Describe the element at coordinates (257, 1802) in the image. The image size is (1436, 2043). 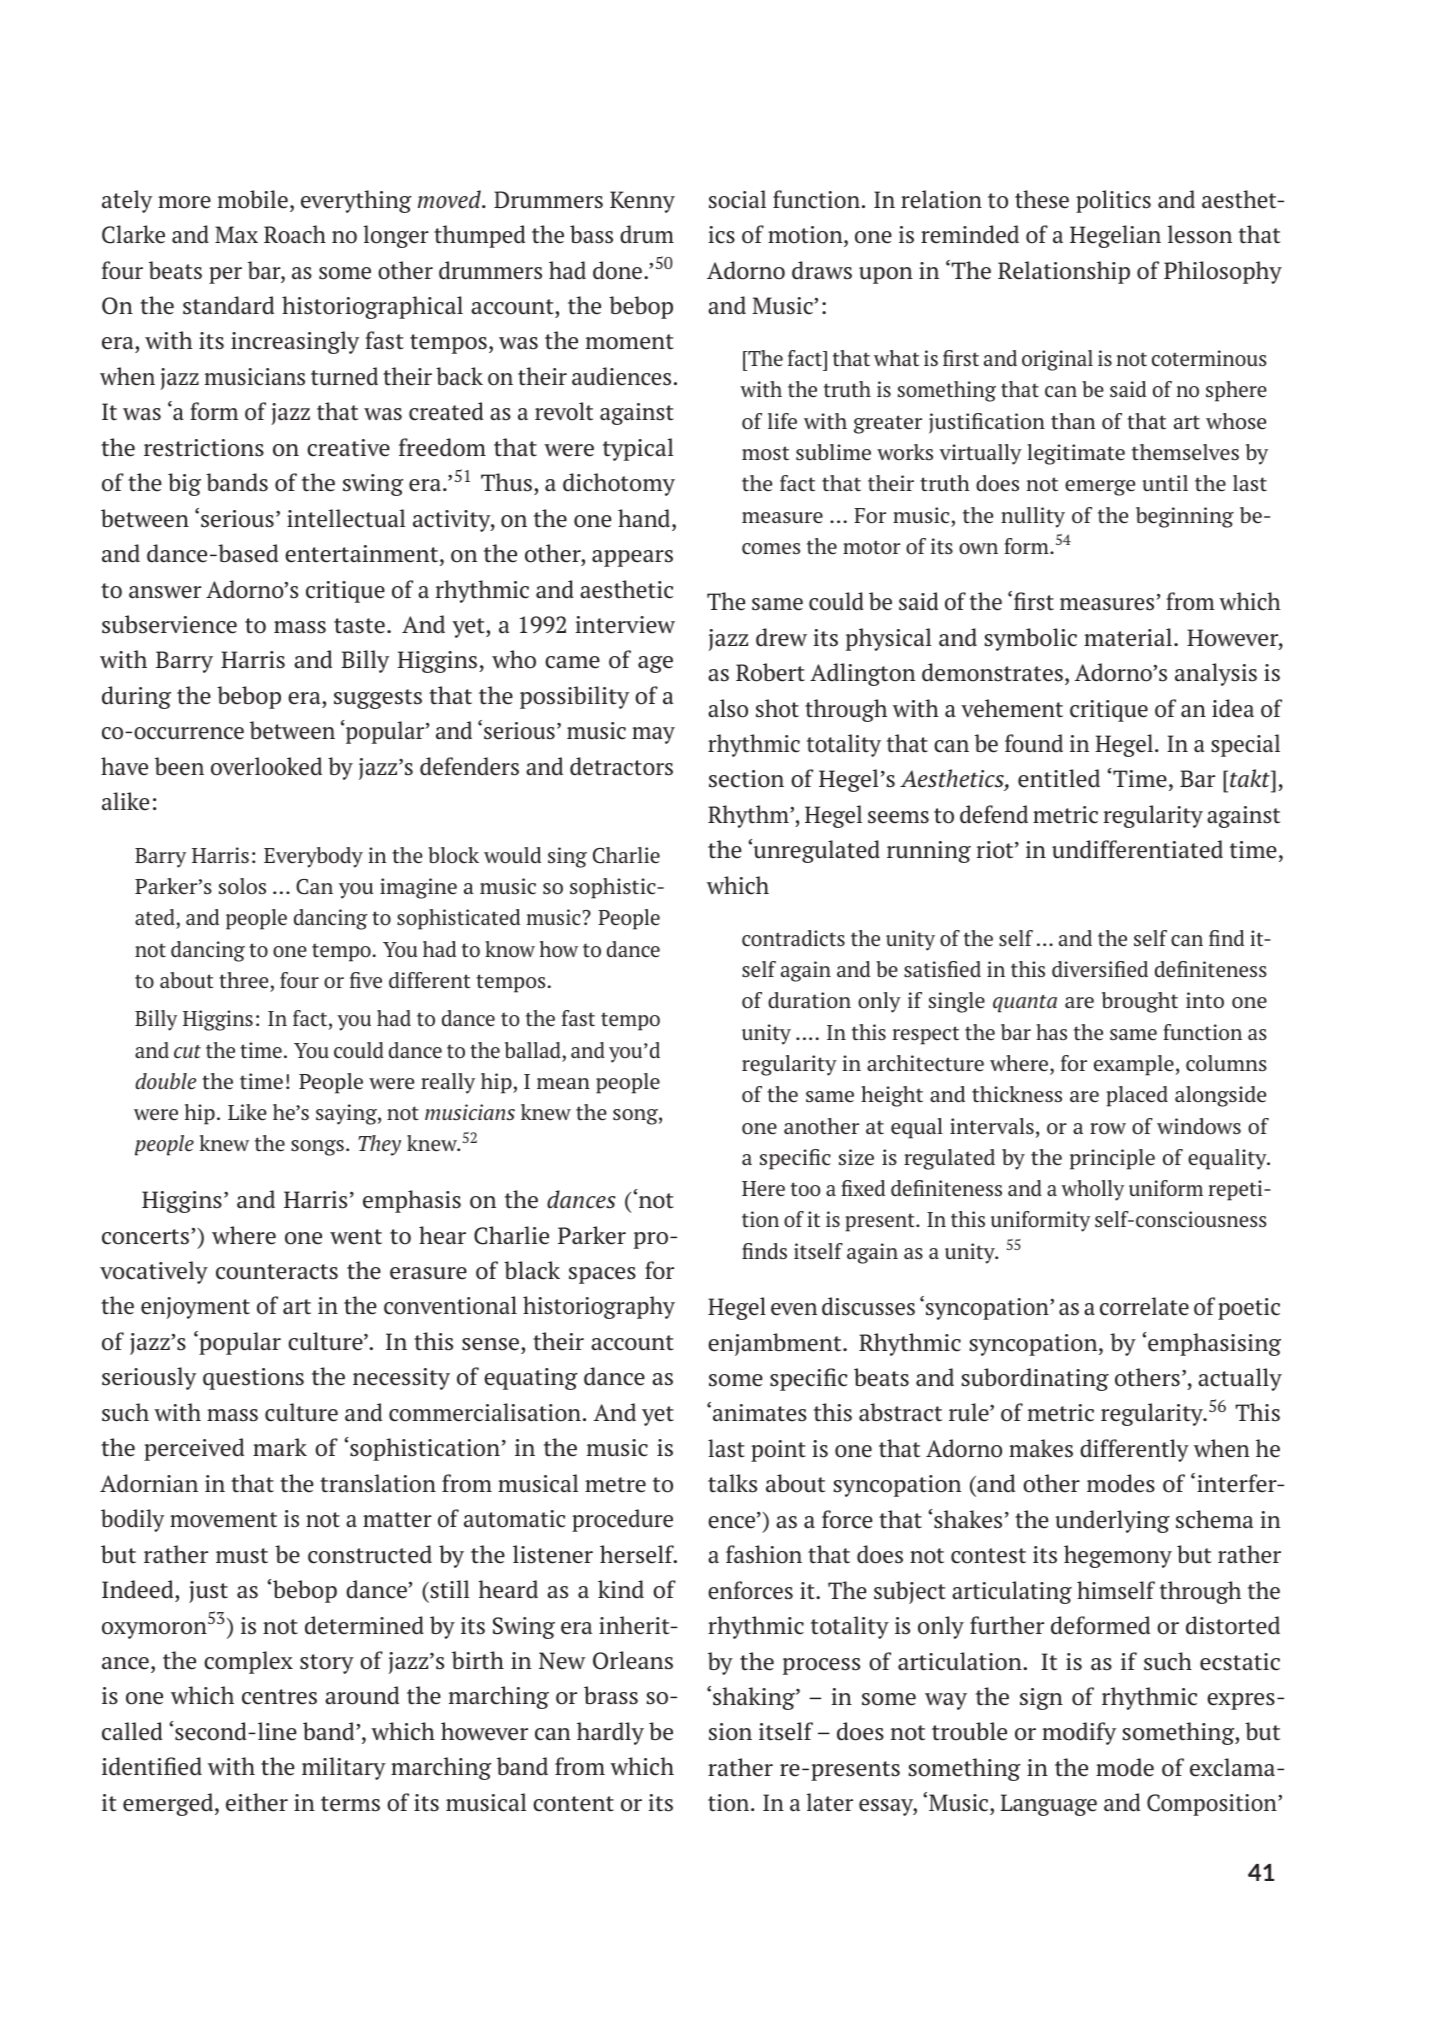
I see `either` at that location.
